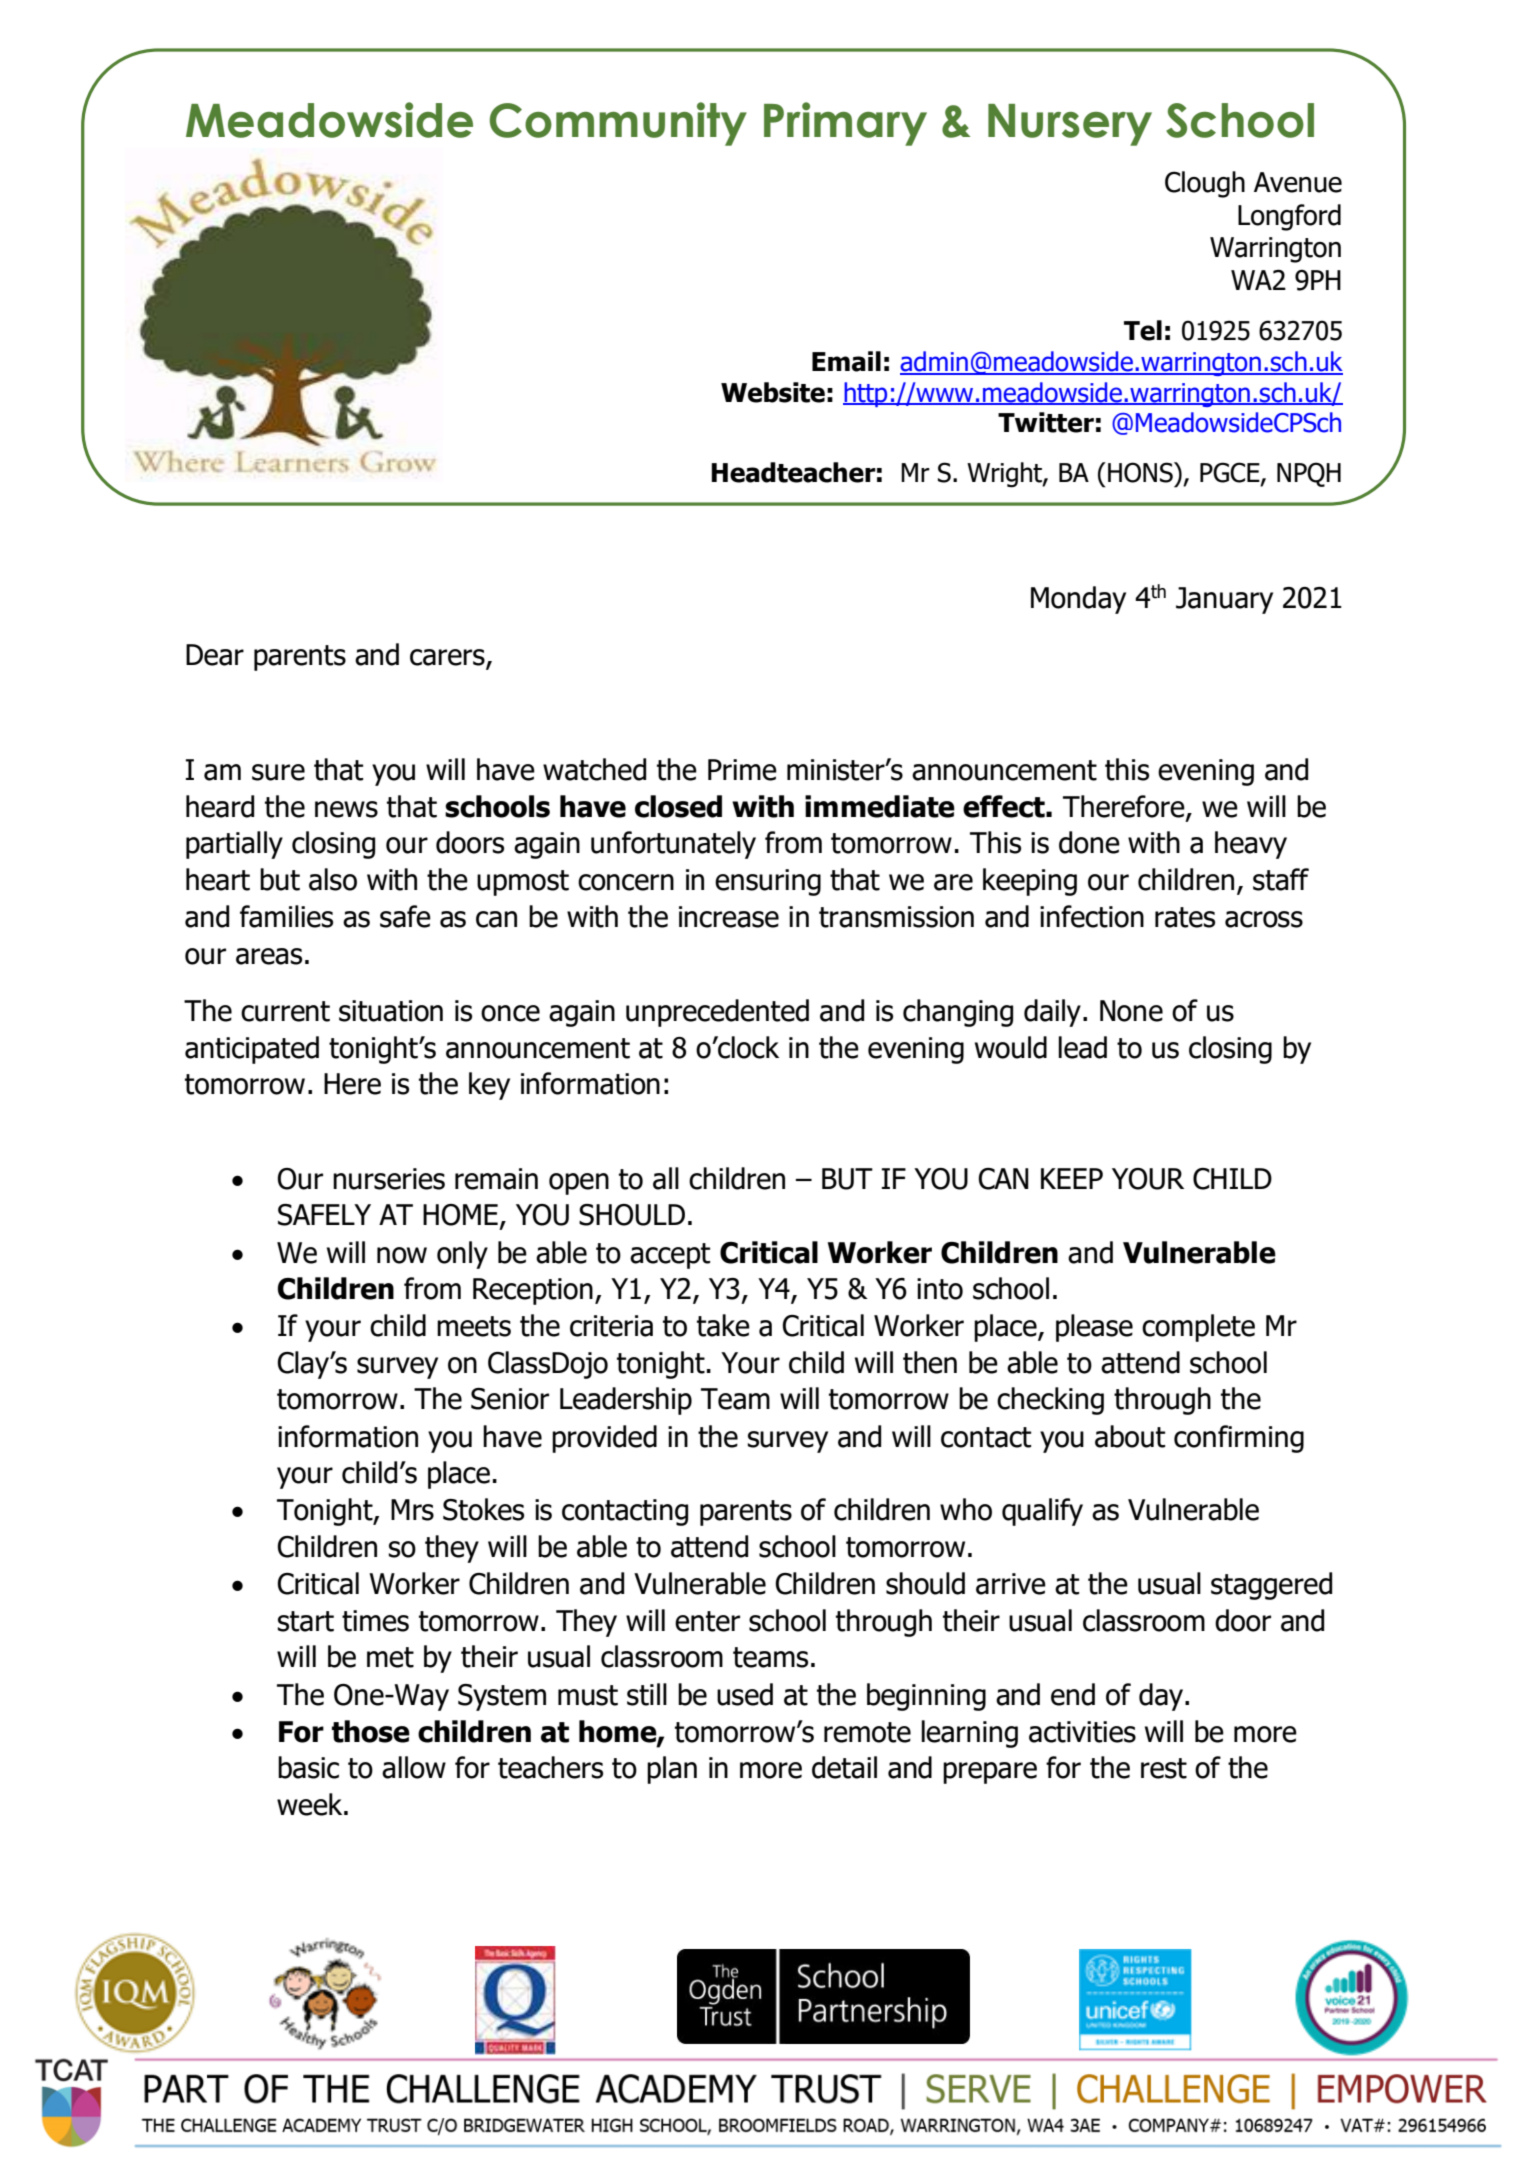  What do you see at coordinates (773, 392) in the screenshot?
I see `Website` at bounding box center [773, 392].
